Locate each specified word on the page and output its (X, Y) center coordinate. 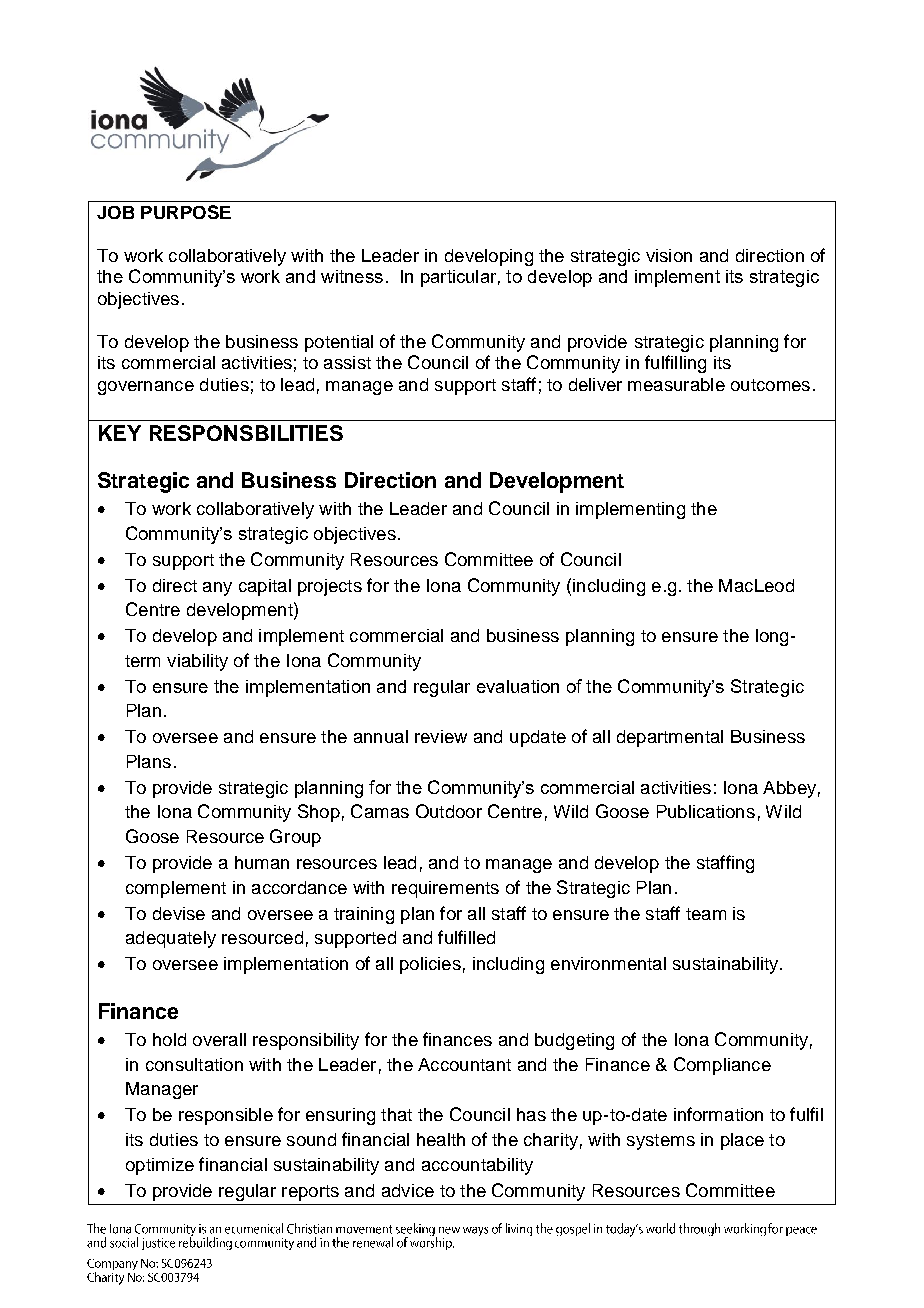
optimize (160, 1166)
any (217, 589)
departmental (670, 738)
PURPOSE (186, 212)
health (441, 1139)
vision (669, 255)
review (441, 736)
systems (661, 1142)
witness (352, 276)
